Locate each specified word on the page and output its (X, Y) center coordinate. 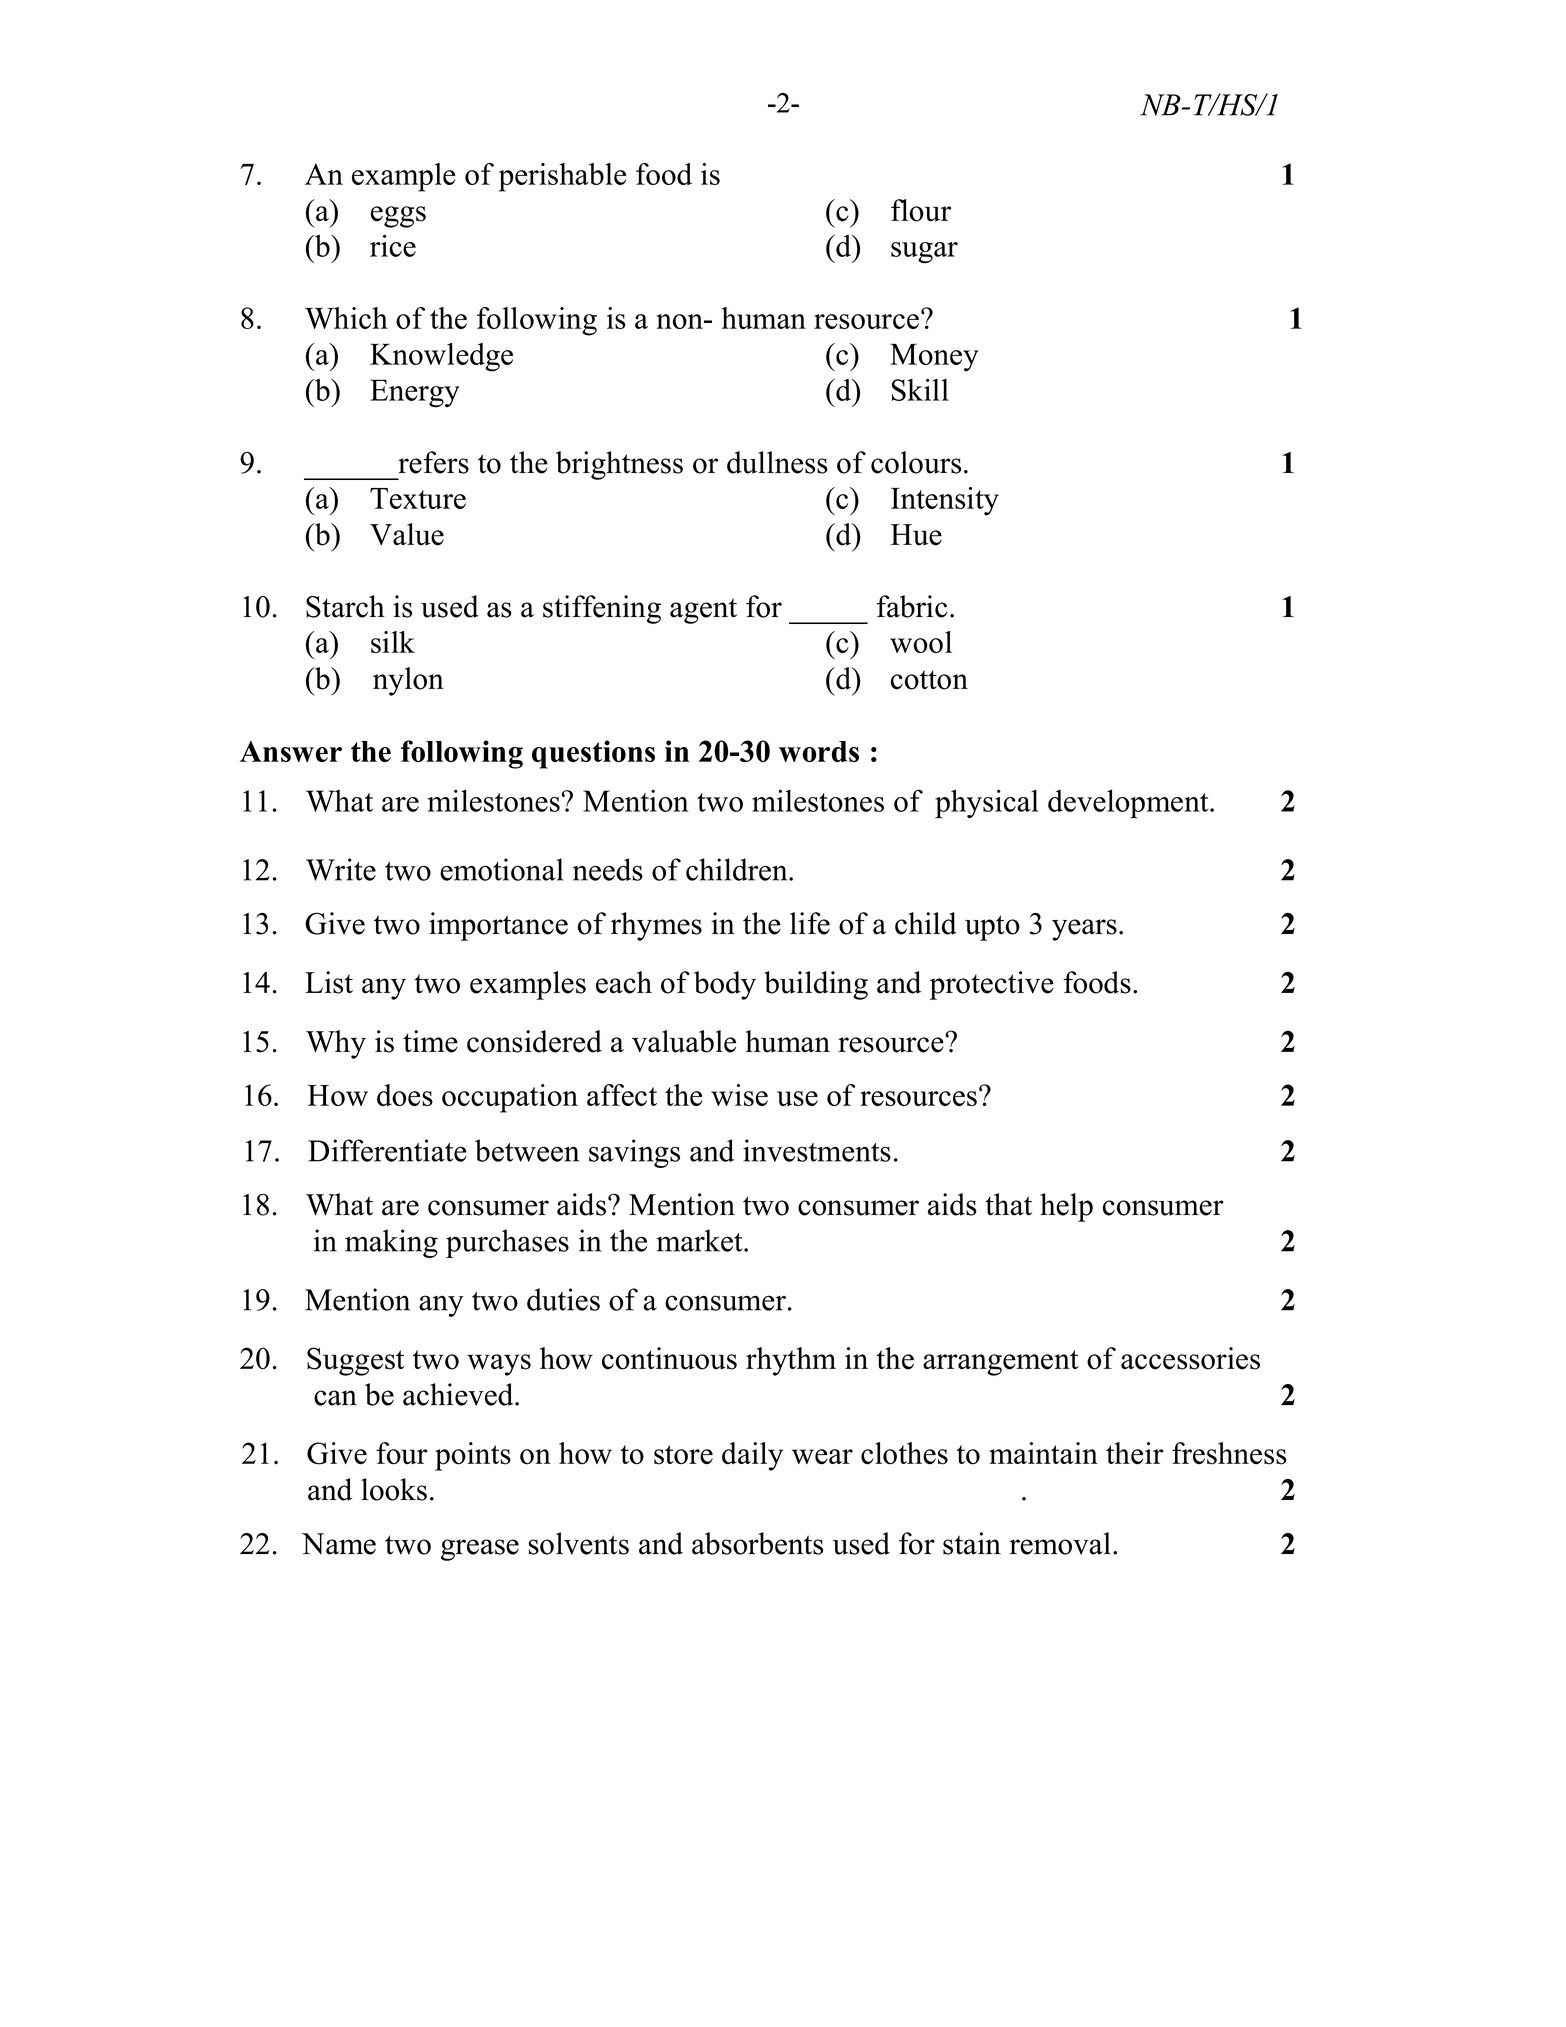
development (1129, 804)
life (810, 923)
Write (341, 869)
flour (921, 210)
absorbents (758, 1543)
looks (394, 1489)
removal (1060, 1543)
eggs (398, 217)
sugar (924, 253)
